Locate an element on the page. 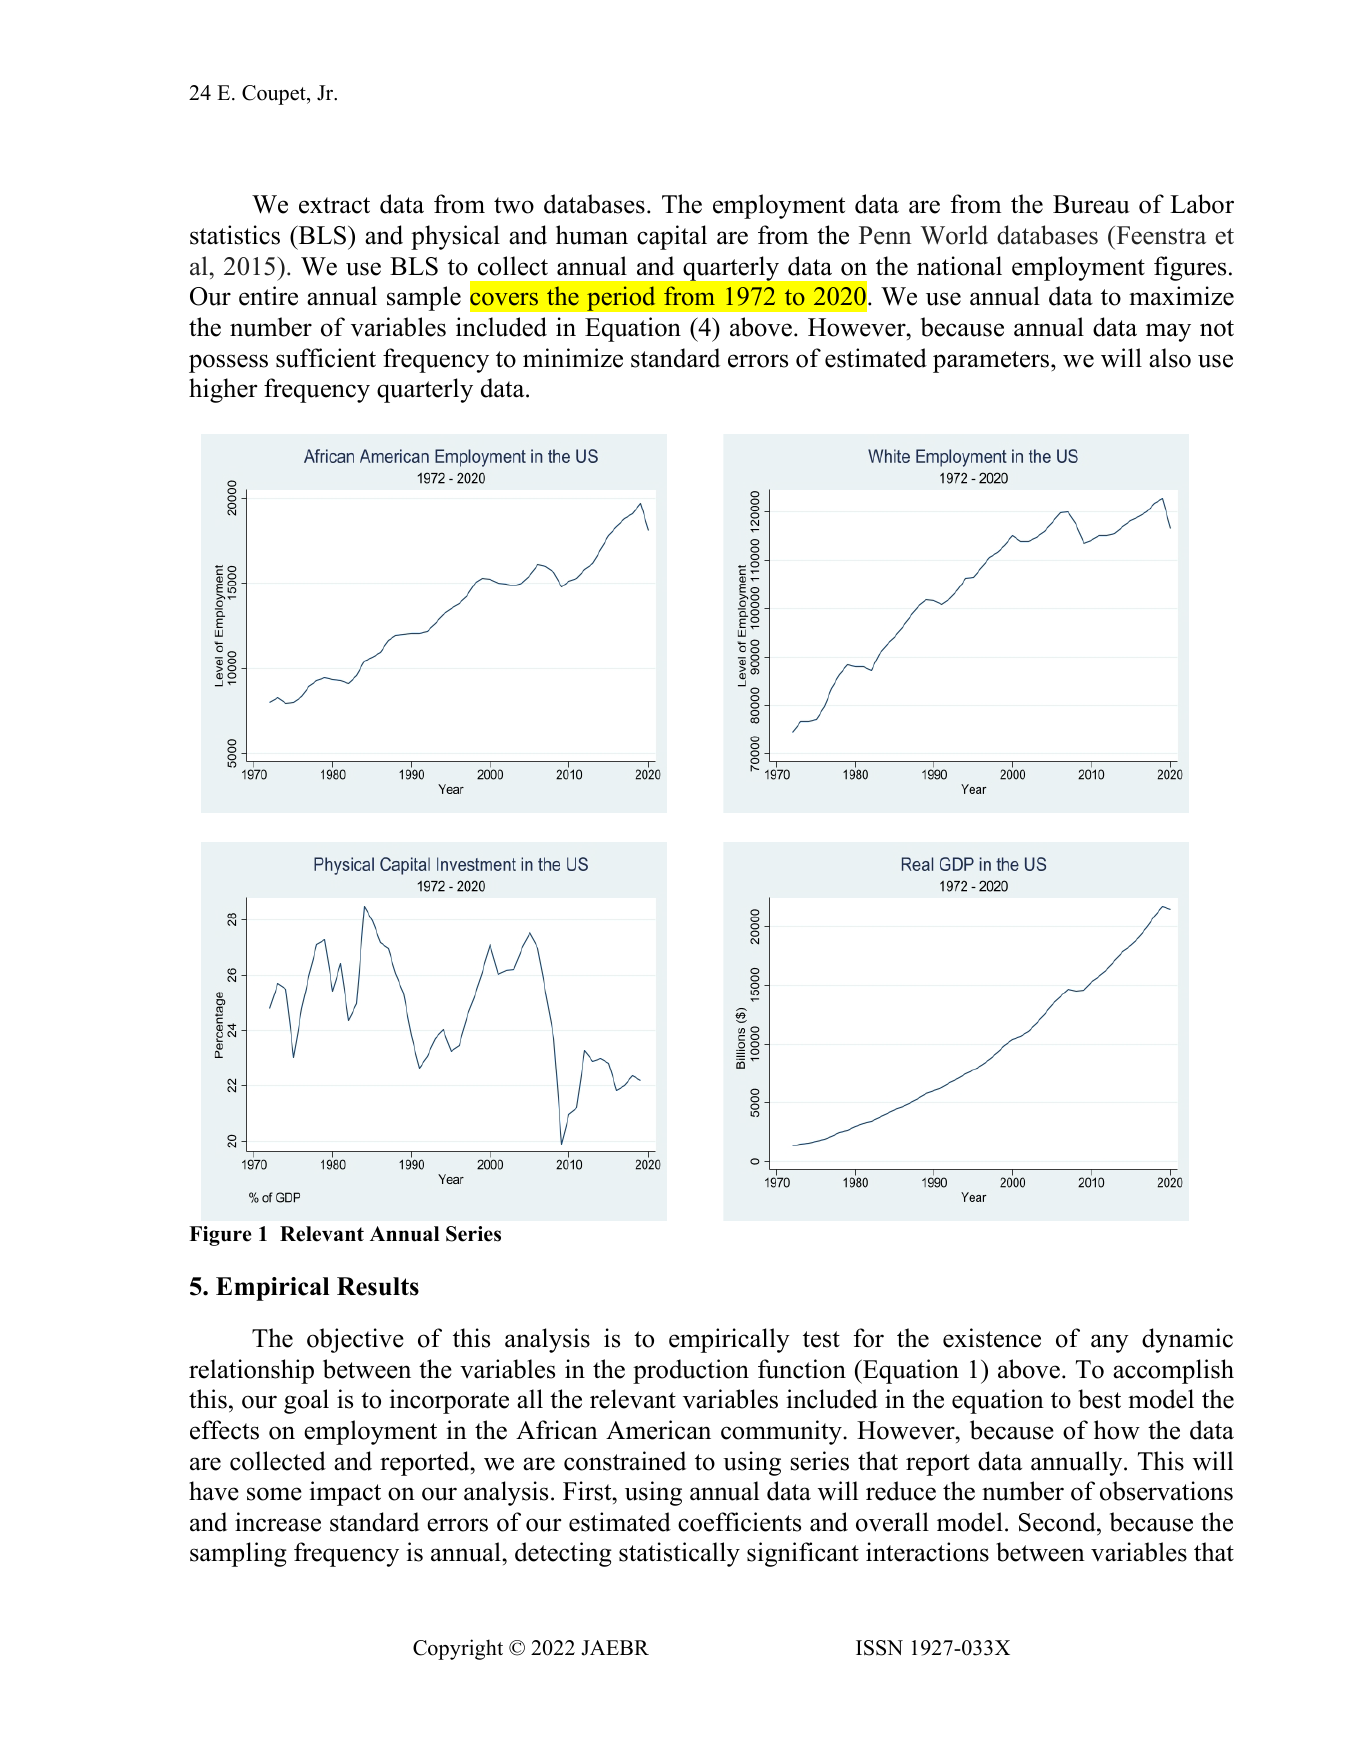 The image size is (1360, 1760). minimize is located at coordinates (573, 358).
